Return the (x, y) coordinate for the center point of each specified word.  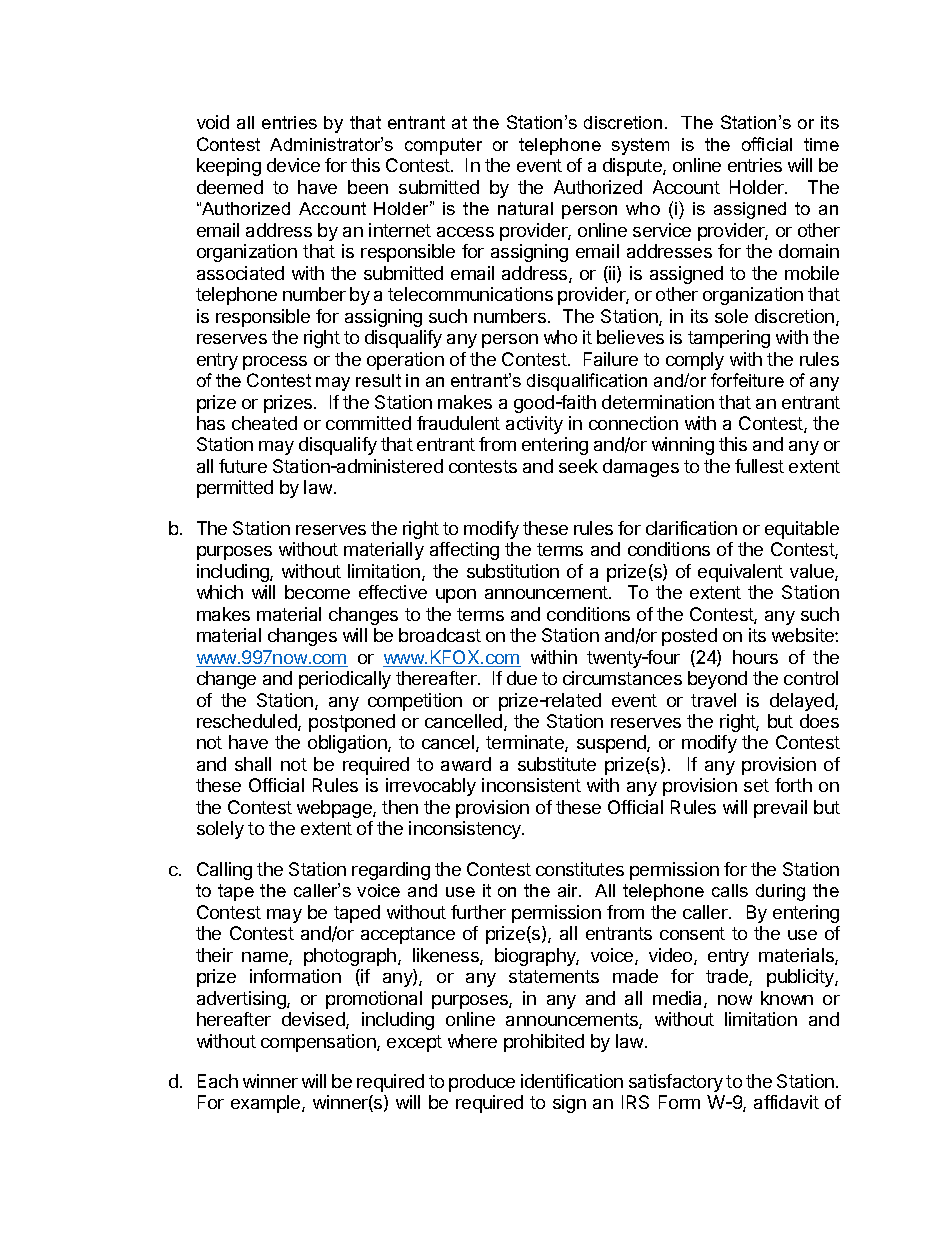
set (756, 785)
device (293, 165)
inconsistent (531, 785)
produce (482, 1083)
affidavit (786, 1102)
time (821, 144)
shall (253, 764)
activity (534, 425)
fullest (759, 466)
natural (525, 208)
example (267, 1104)
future (243, 466)
